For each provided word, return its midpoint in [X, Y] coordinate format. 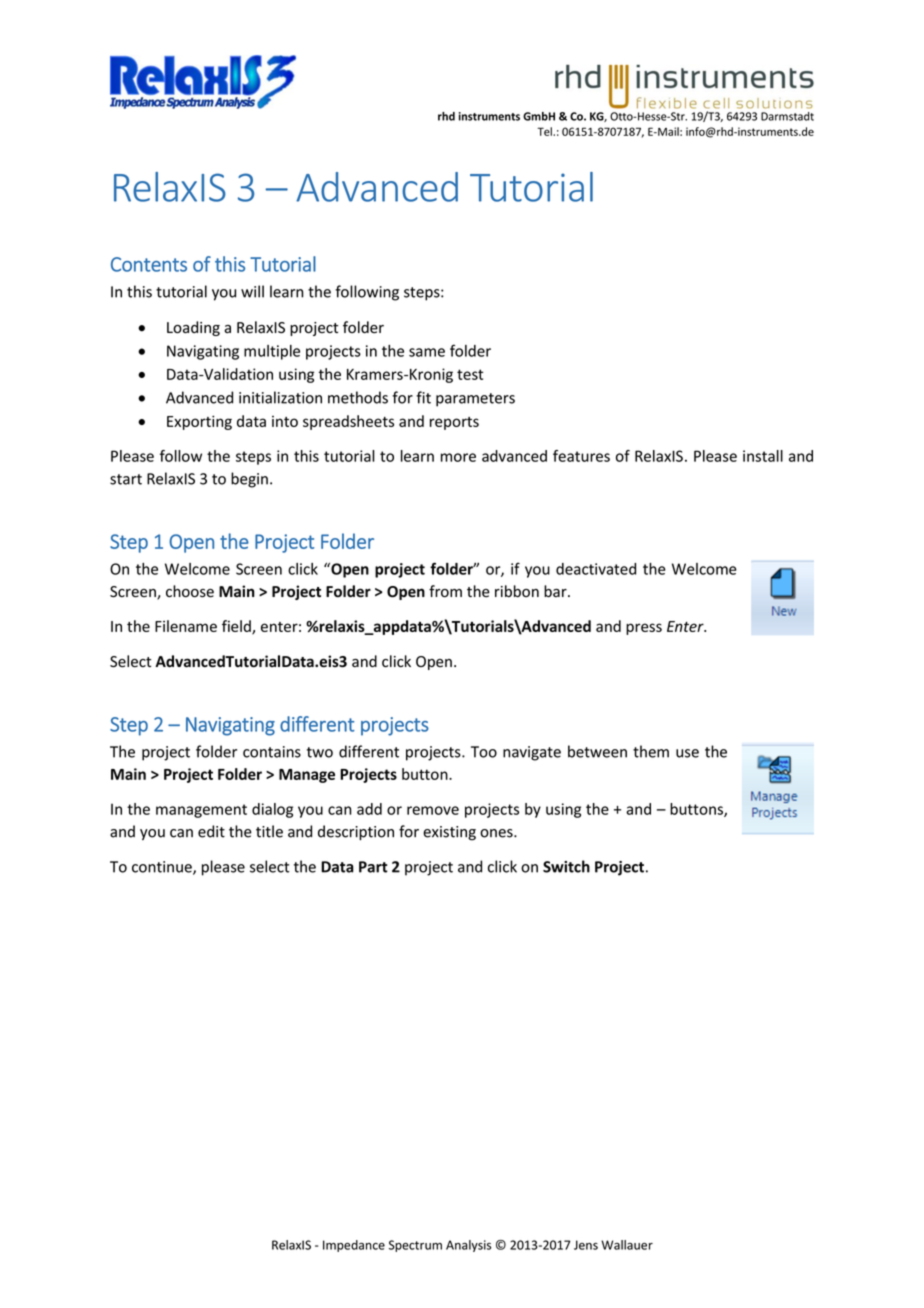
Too [484, 752]
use [687, 753]
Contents [149, 264]
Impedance [354, 1246]
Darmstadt [787, 116]
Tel [545, 131]
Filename [186, 626]
